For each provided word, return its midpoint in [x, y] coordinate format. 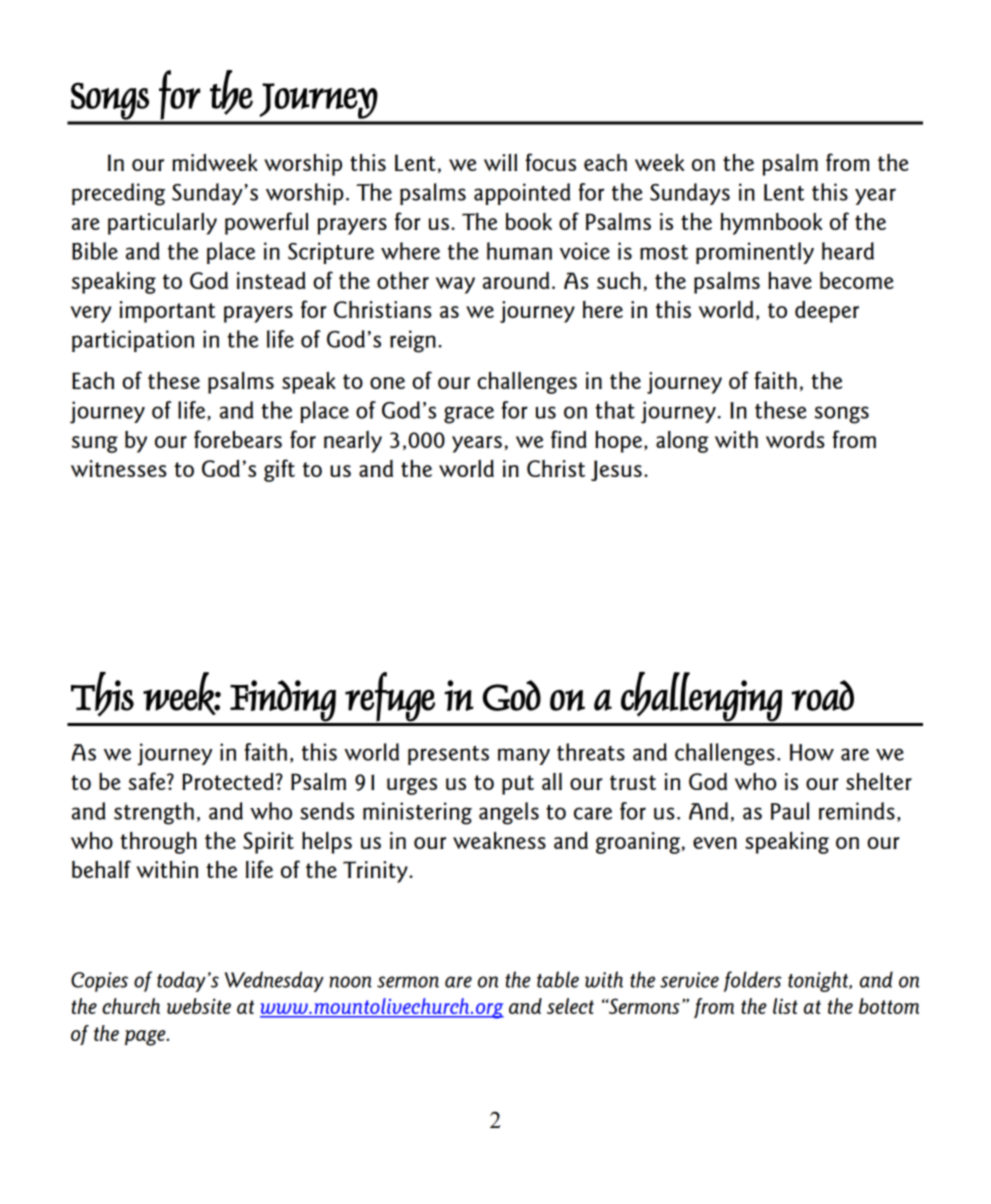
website [199, 1006]
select [570, 1006]
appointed [522, 194]
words [795, 439]
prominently [755, 253]
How [812, 752]
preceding [118, 194]
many [524, 756]
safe [148, 781]
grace [469, 415]
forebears [238, 439]
